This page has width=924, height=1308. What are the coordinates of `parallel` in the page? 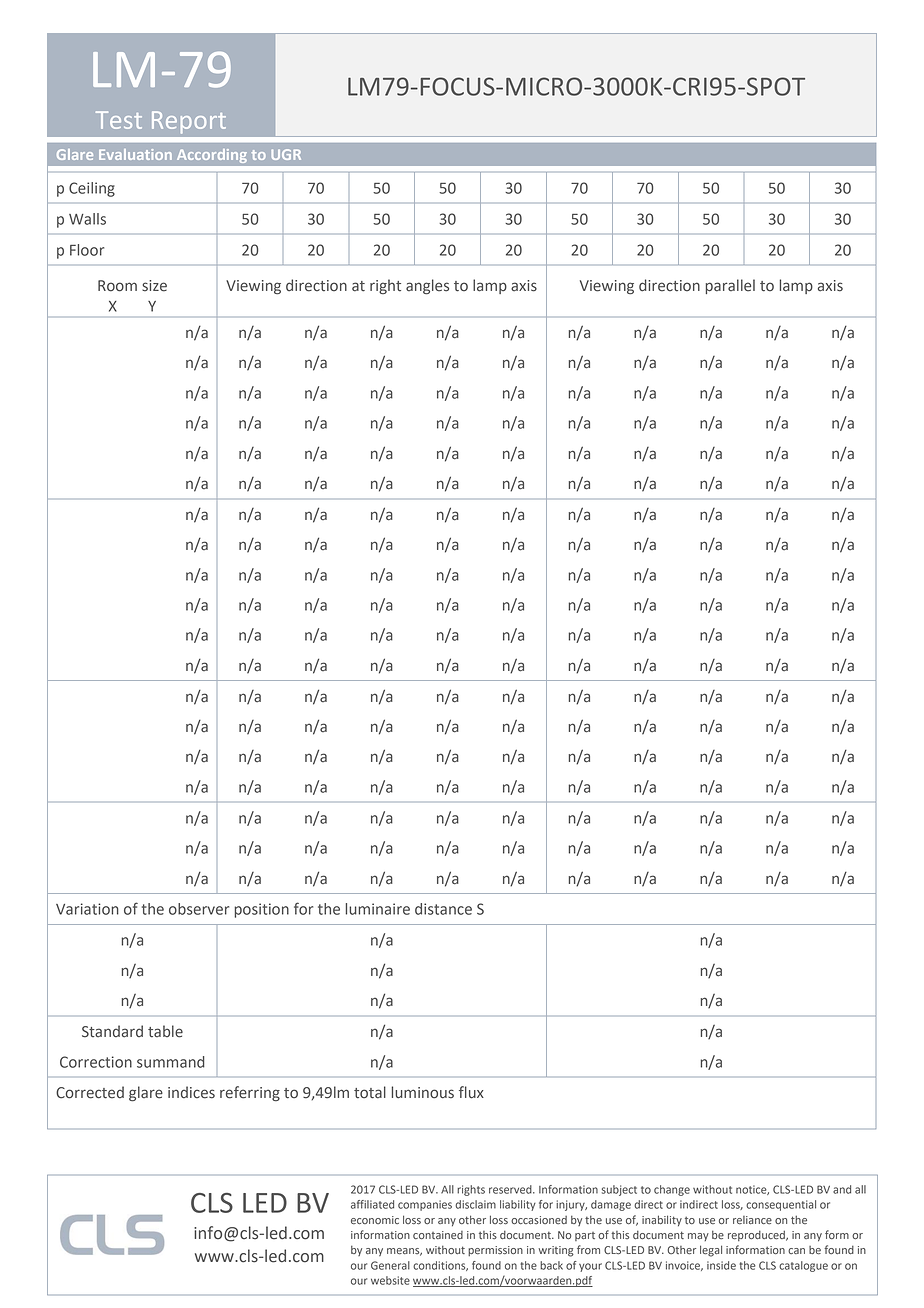 It's located at (730, 286).
